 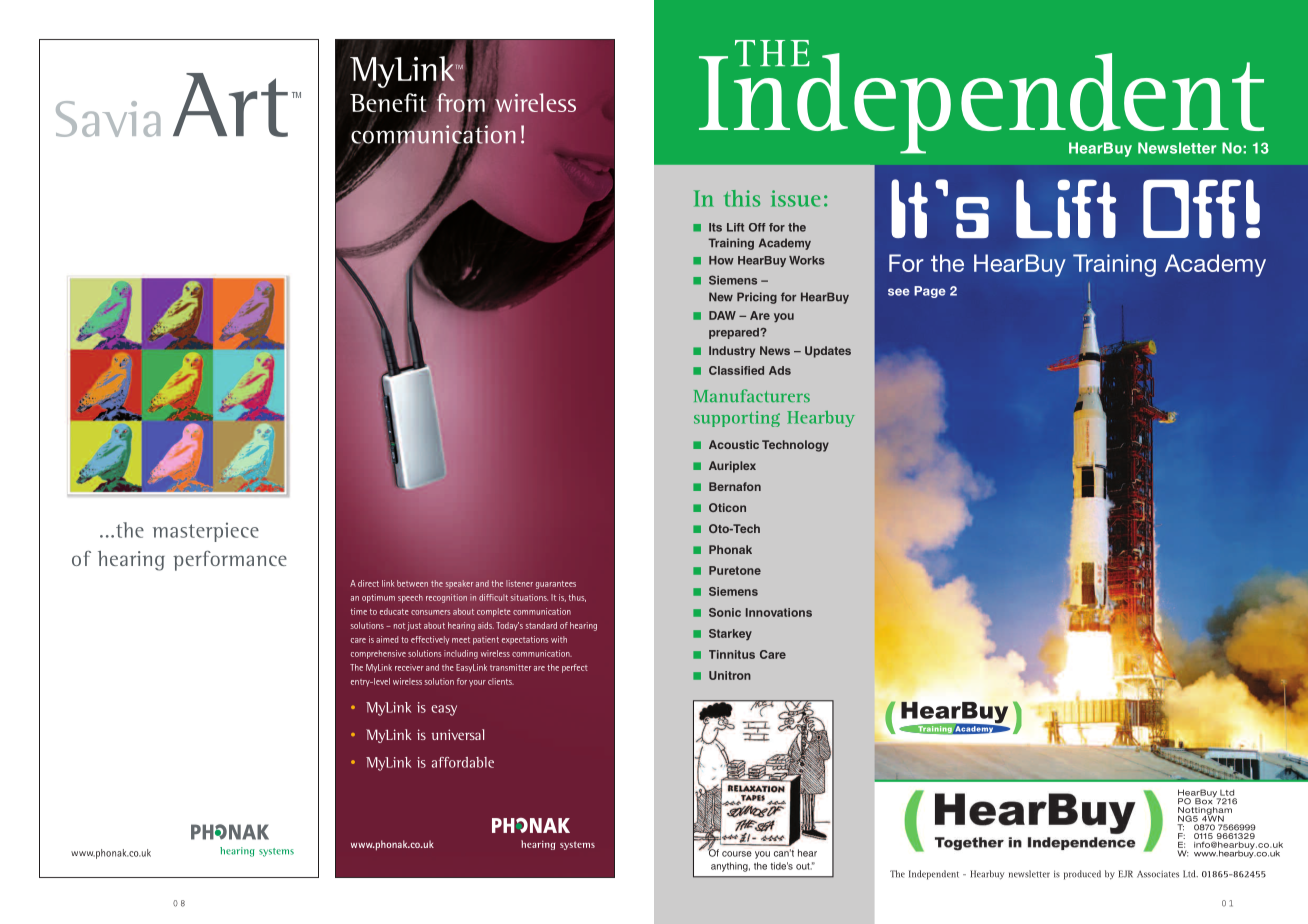 What do you see at coordinates (742, 198) in the screenshot?
I see `this` at bounding box center [742, 198].
